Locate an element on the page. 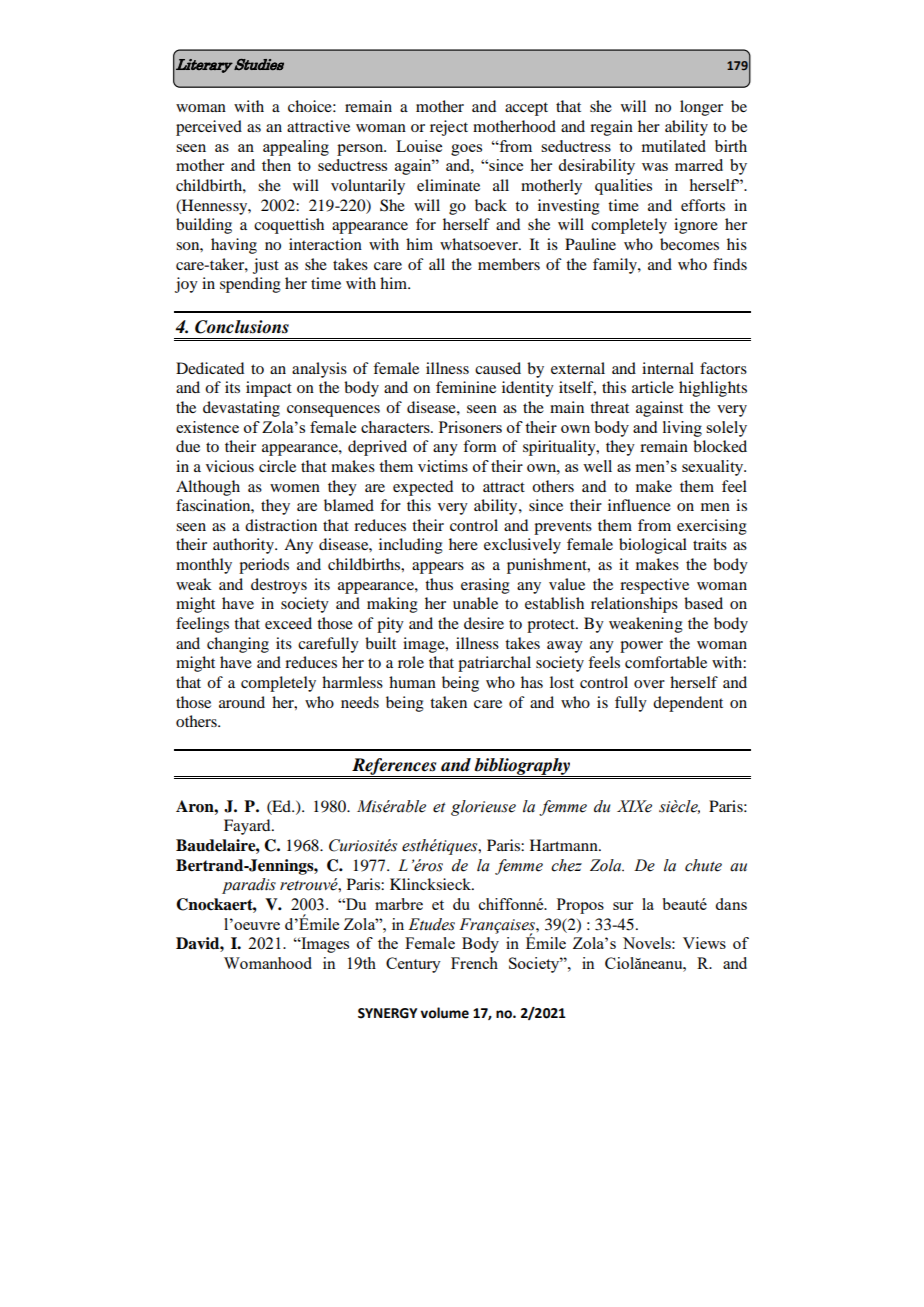  here is located at coordinates (463, 544).
